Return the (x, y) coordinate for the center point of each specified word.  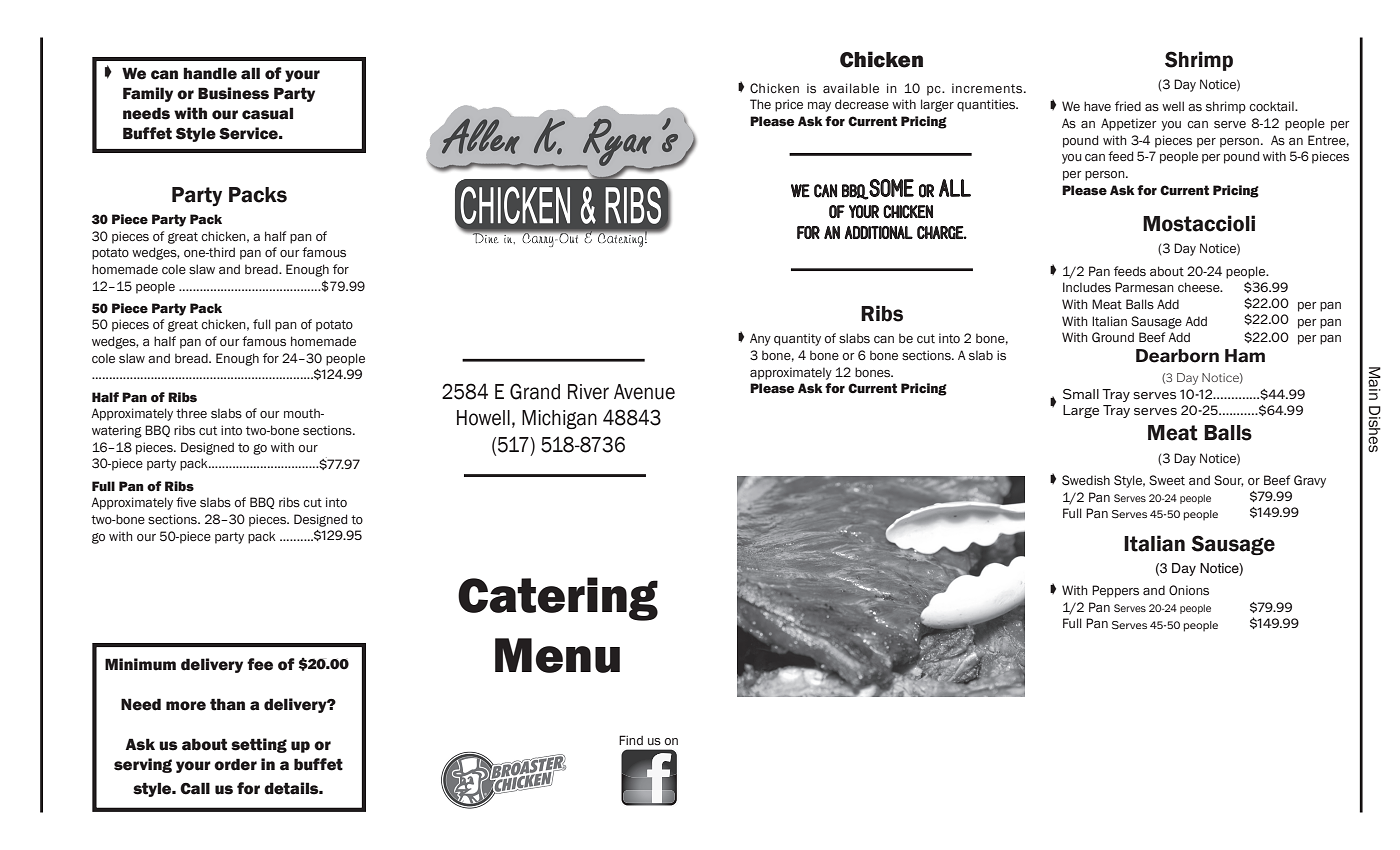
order (235, 764)
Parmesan (1144, 287)
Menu (557, 655)
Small (1081, 394)
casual (267, 113)
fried (1128, 106)
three (191, 413)
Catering (558, 599)
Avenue (644, 392)
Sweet (1167, 480)
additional (878, 232)
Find (631, 740)
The (760, 104)
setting (259, 745)
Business (233, 93)
